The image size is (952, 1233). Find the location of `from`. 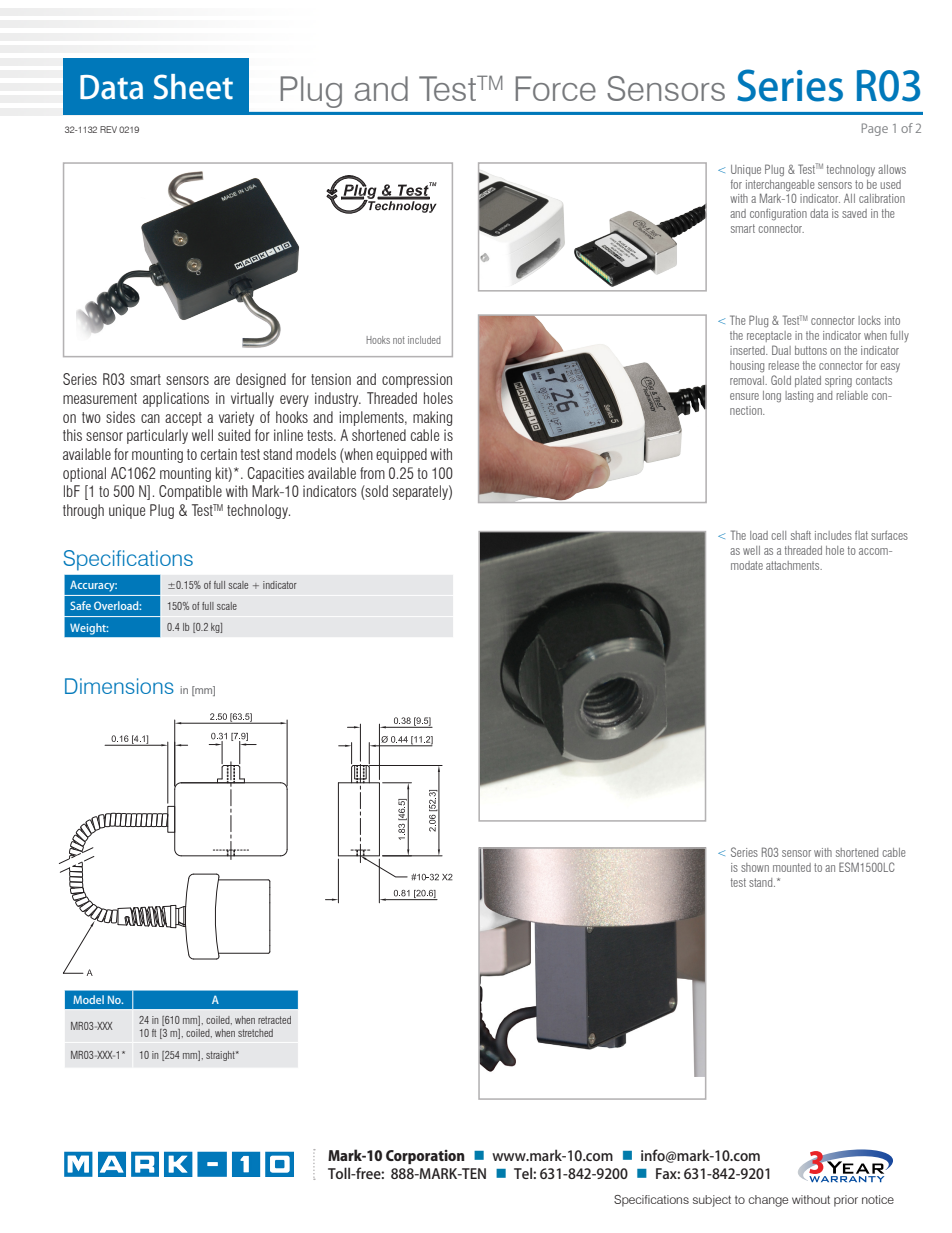

from is located at coordinates (372, 473).
